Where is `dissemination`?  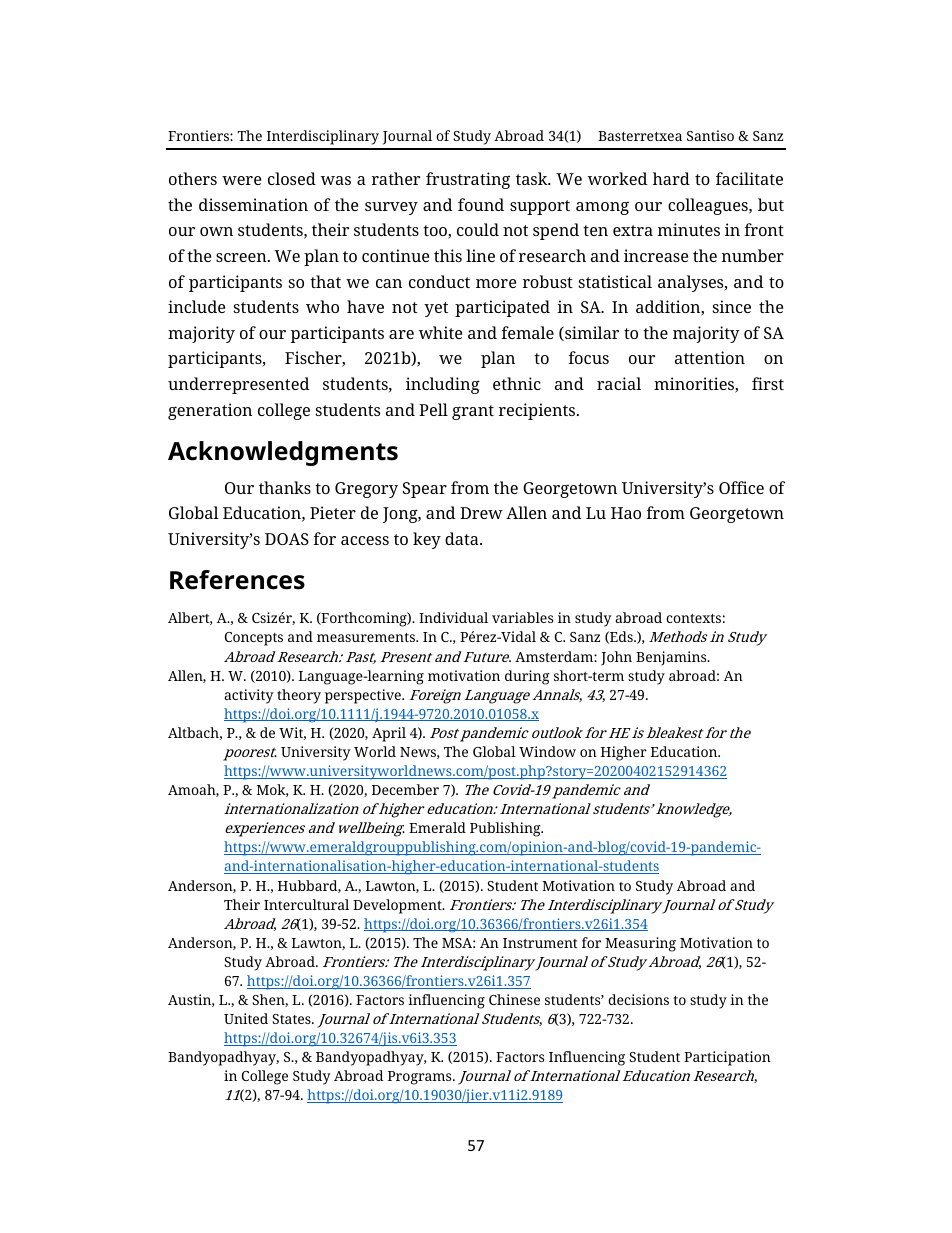
dissemination is located at coordinates (253, 204).
